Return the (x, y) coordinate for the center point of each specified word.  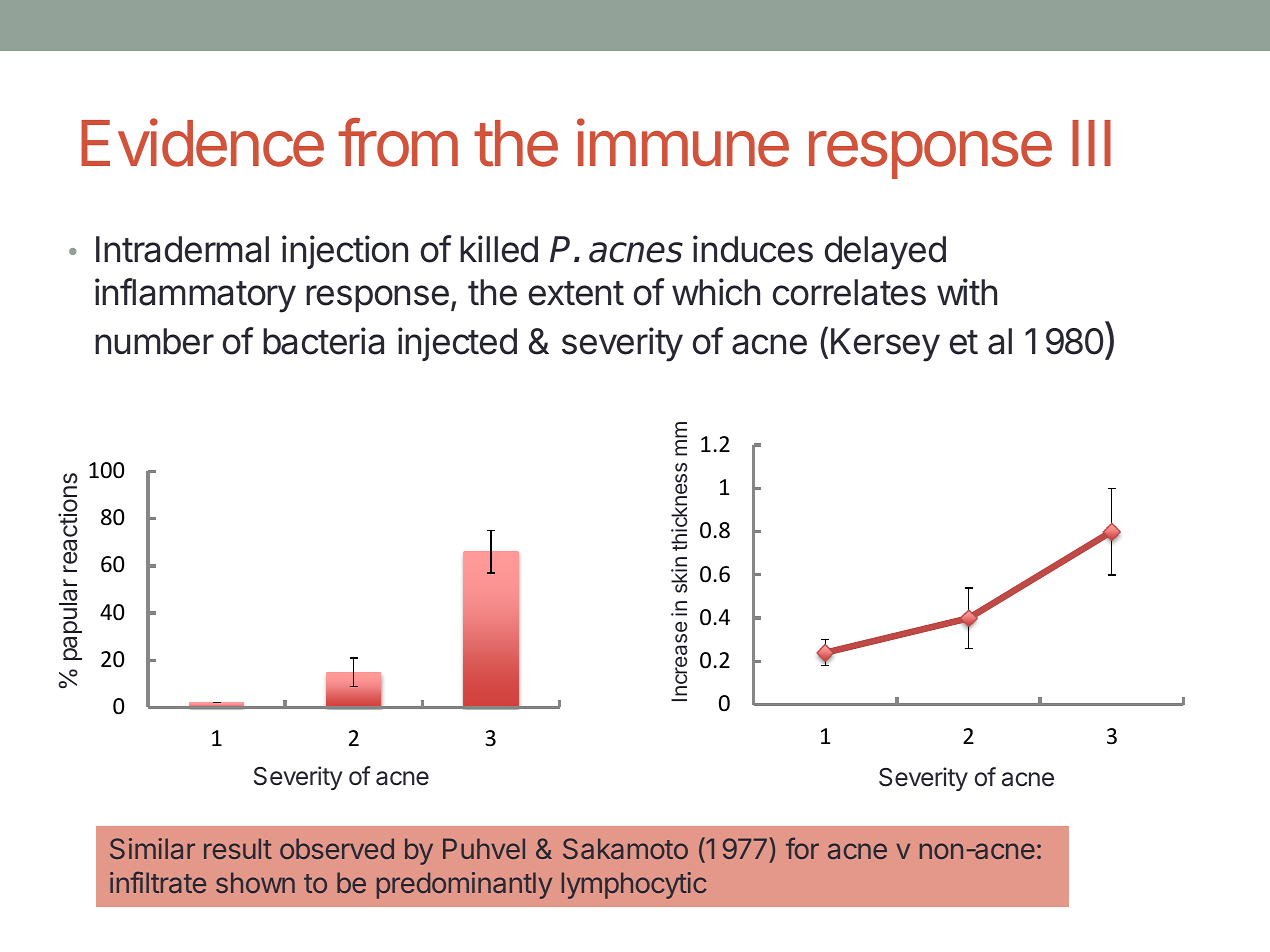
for (802, 848)
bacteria (323, 341)
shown (255, 882)
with (967, 291)
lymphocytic (634, 885)
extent (576, 293)
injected (457, 344)
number (154, 341)
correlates (849, 292)
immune (683, 142)
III (1091, 143)
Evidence (202, 142)
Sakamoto (625, 848)
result (238, 848)
